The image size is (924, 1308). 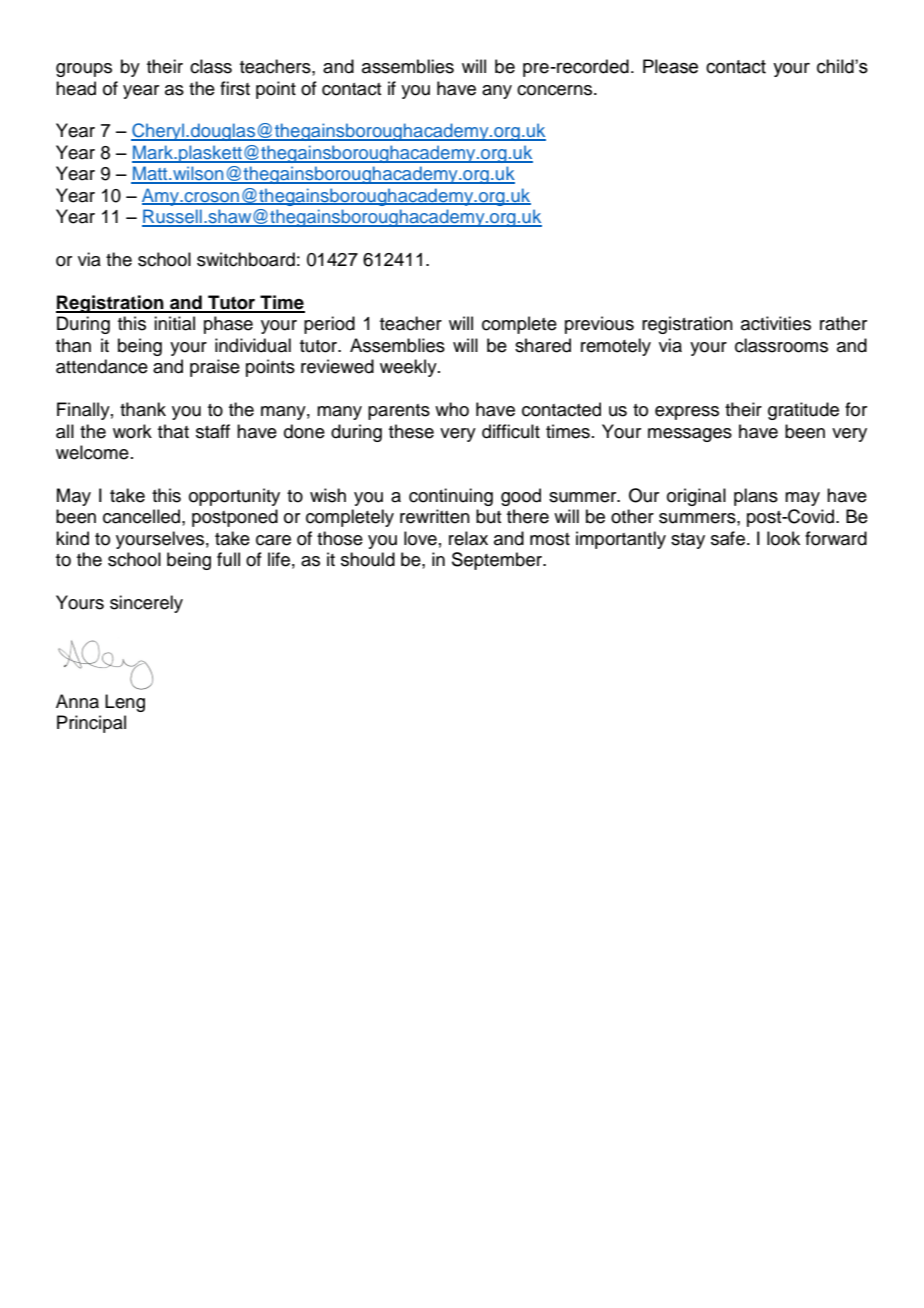 What do you see at coordinates (246, 259) in the document?
I see `switchboard` at bounding box center [246, 259].
